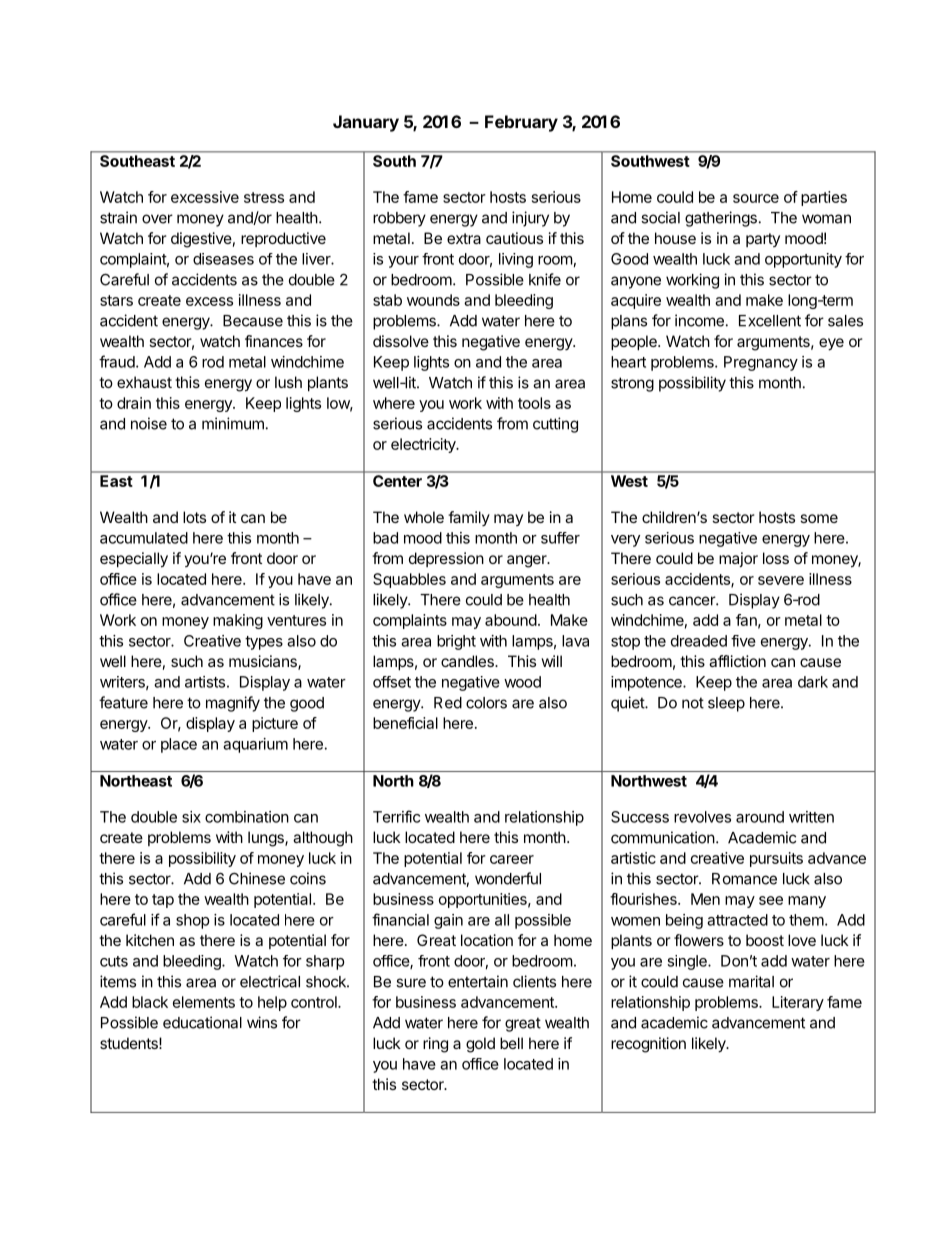 This screenshot has width=952, height=1233. Describe the element at coordinates (191, 817) in the screenshot. I see `six` at that location.
